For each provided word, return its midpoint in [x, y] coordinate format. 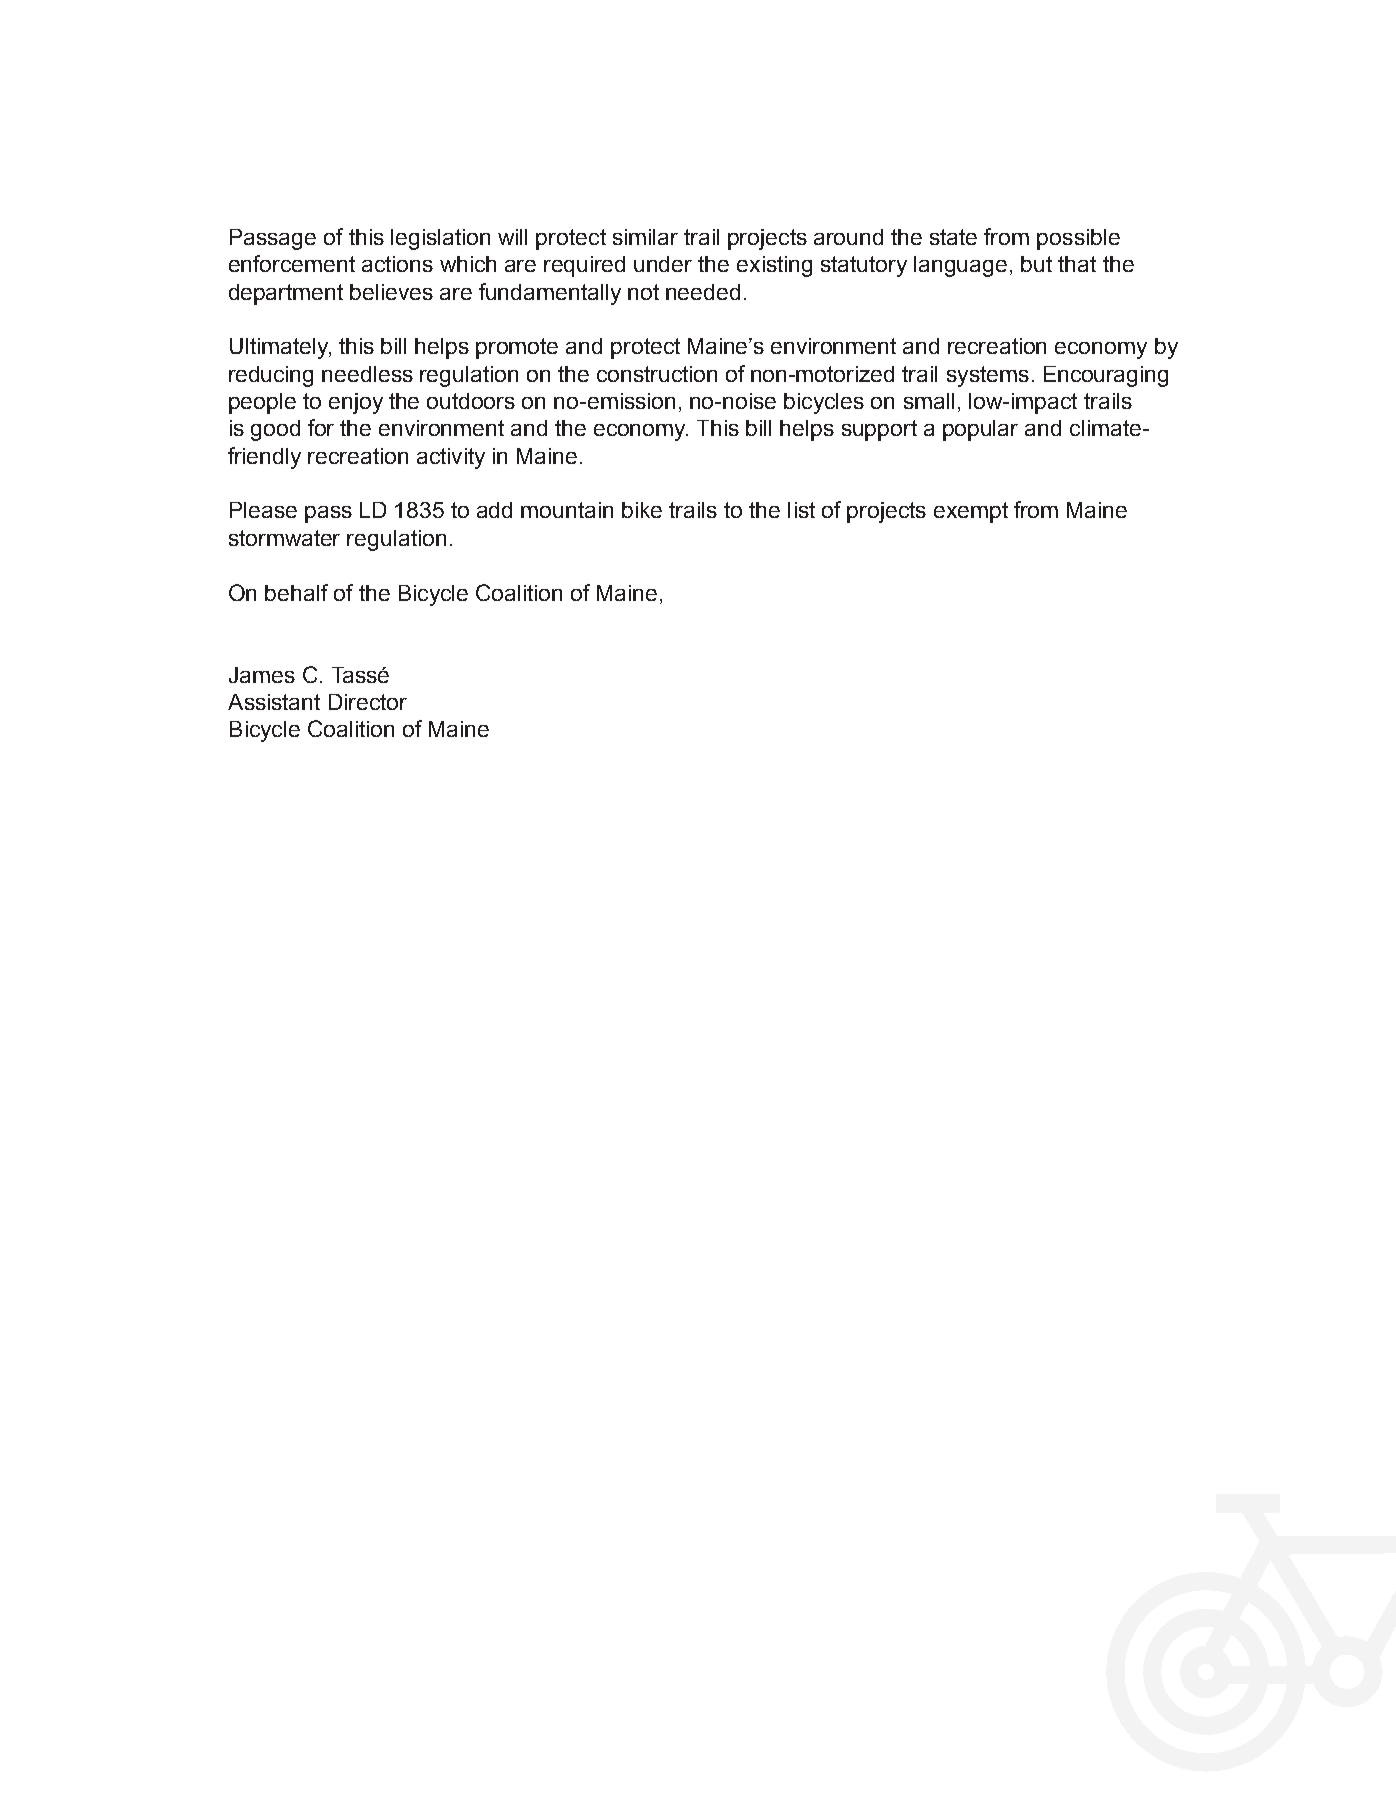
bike [642, 510]
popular [980, 430]
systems [988, 376]
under [663, 264]
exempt [971, 512]
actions [397, 264]
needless [367, 374]
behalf [296, 592]
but [1036, 264]
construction [657, 374]
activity [451, 458]
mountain [567, 510]
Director [368, 702]
